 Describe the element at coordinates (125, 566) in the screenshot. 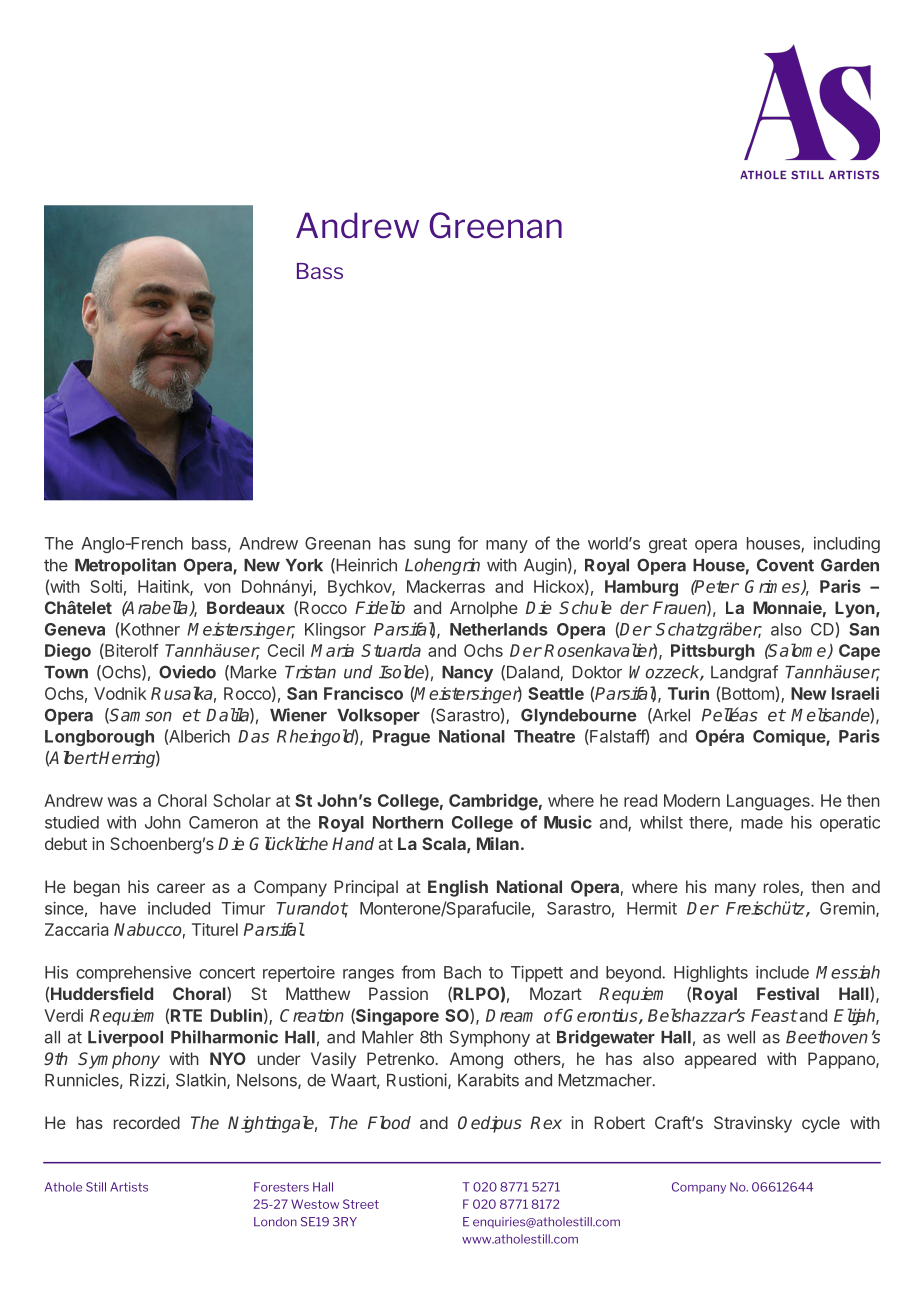

I see `Metropolitan` at that location.
